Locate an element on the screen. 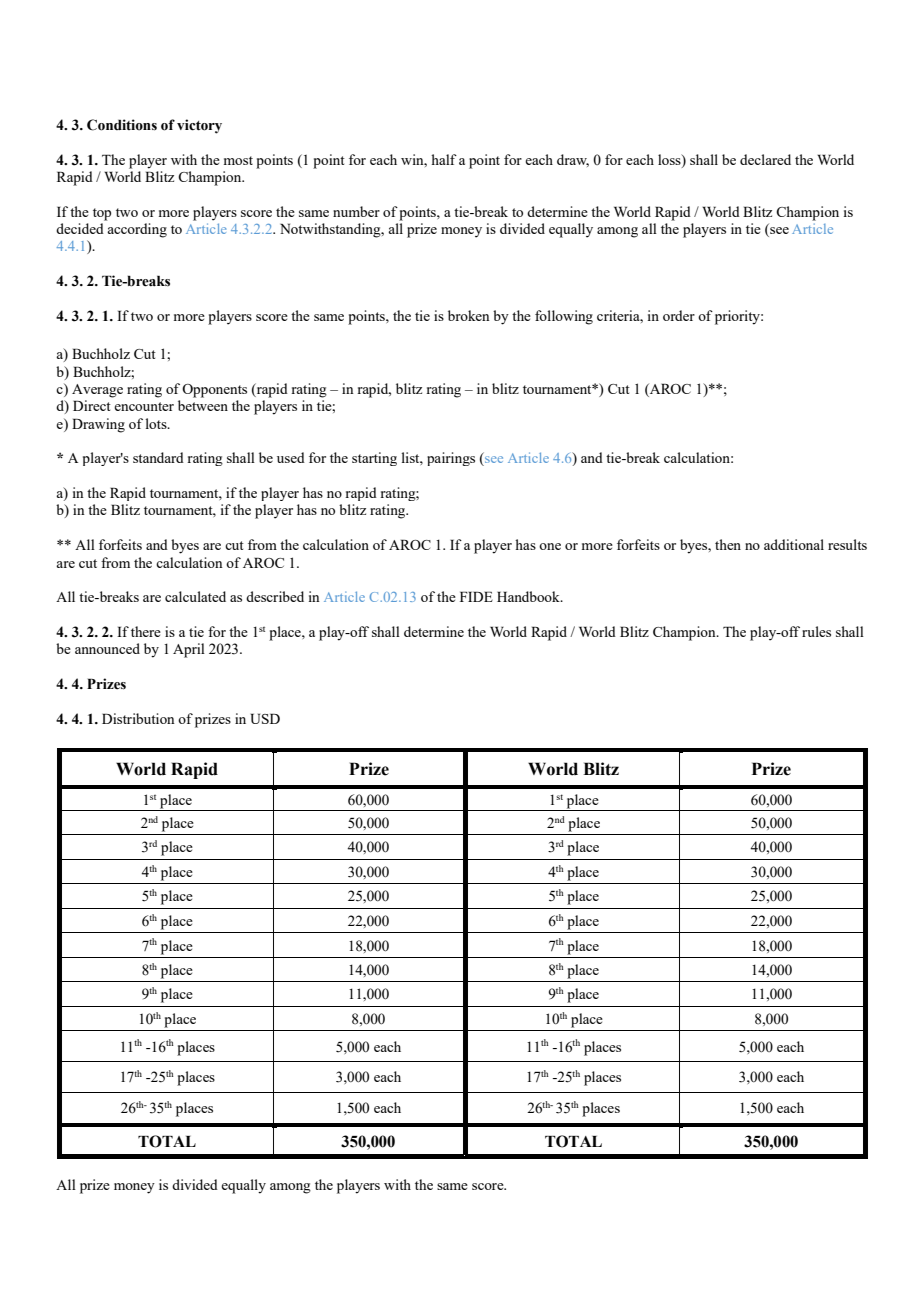 This screenshot has width=924, height=1308. standard is located at coordinates (158, 457).
